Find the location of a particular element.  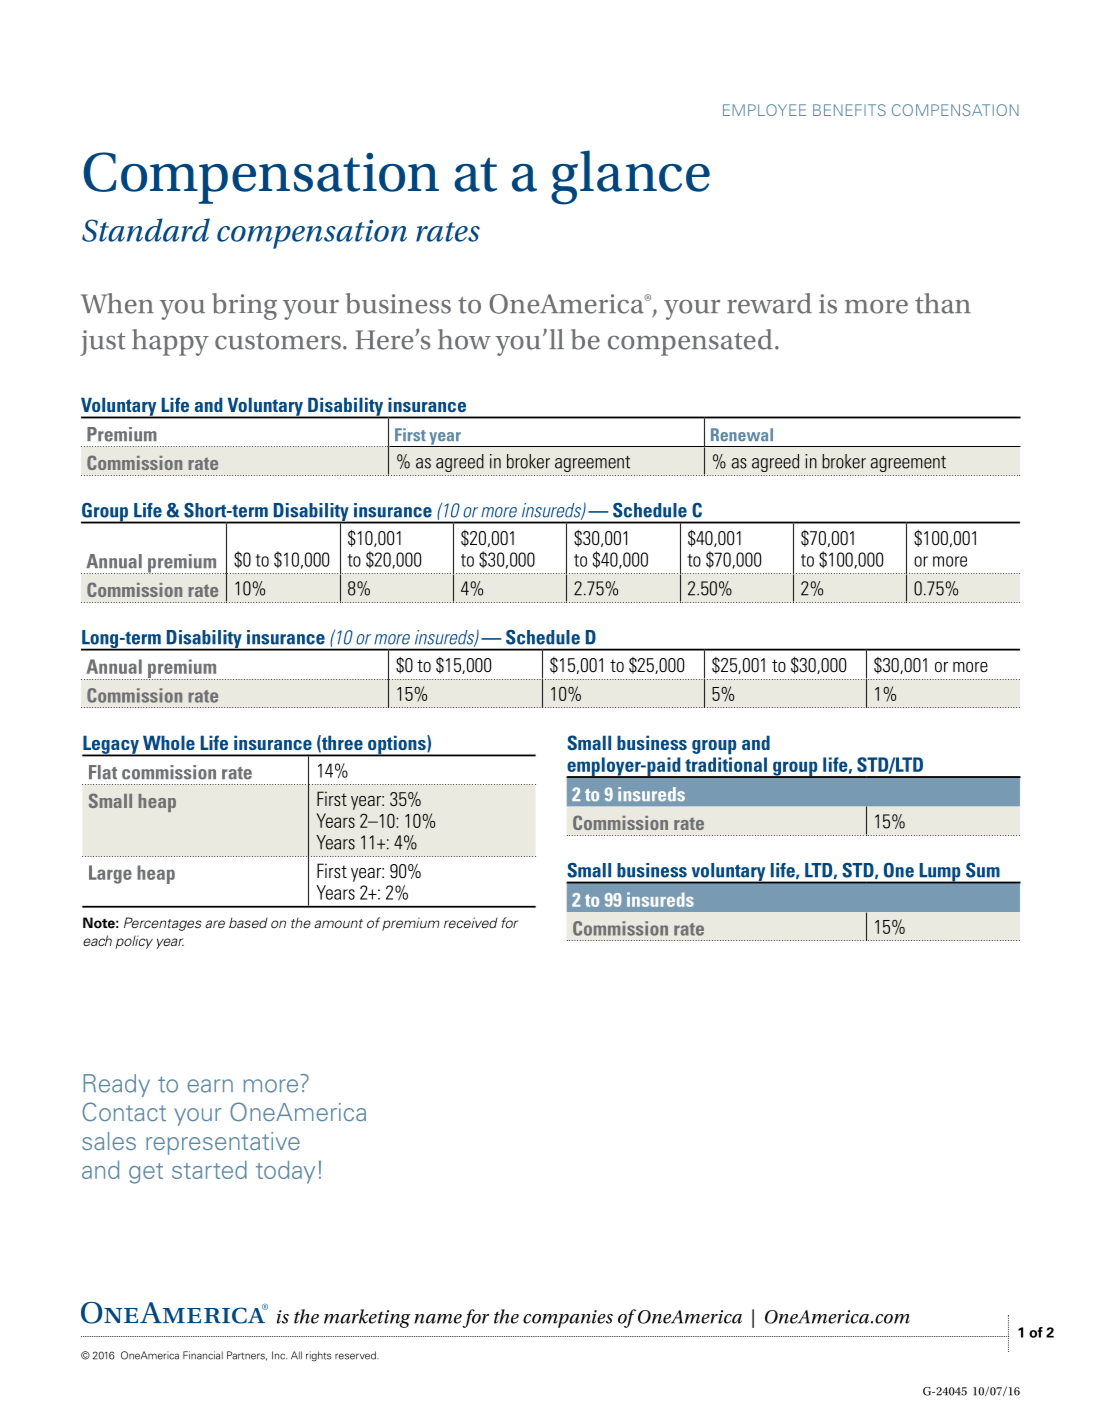

companies is located at coordinates (568, 1319).
